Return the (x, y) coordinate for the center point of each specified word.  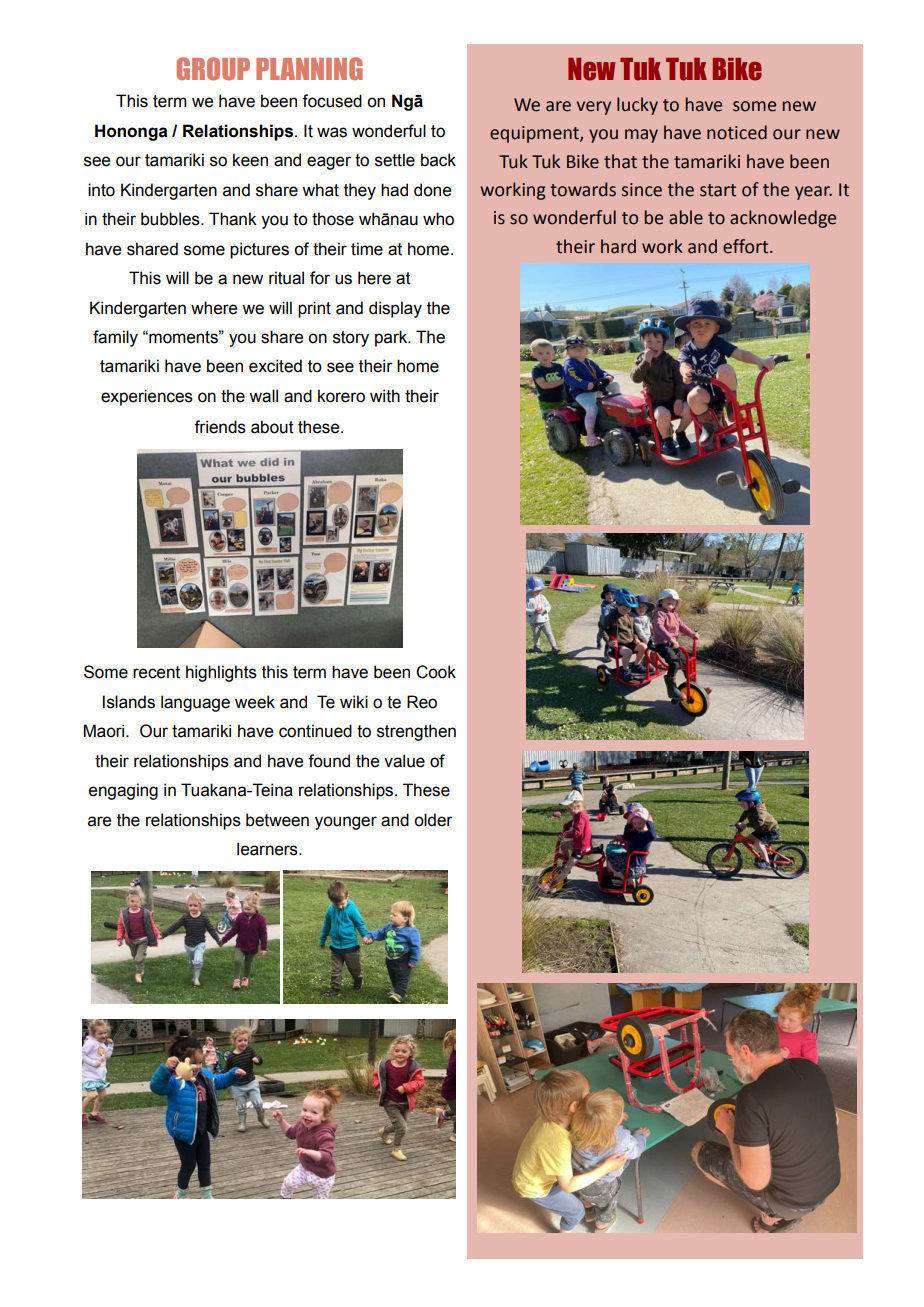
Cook (436, 672)
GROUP (213, 69)
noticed (737, 132)
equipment (535, 134)
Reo (422, 702)
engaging (123, 791)
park (392, 338)
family (115, 338)
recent (156, 672)
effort (747, 246)
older (433, 820)
